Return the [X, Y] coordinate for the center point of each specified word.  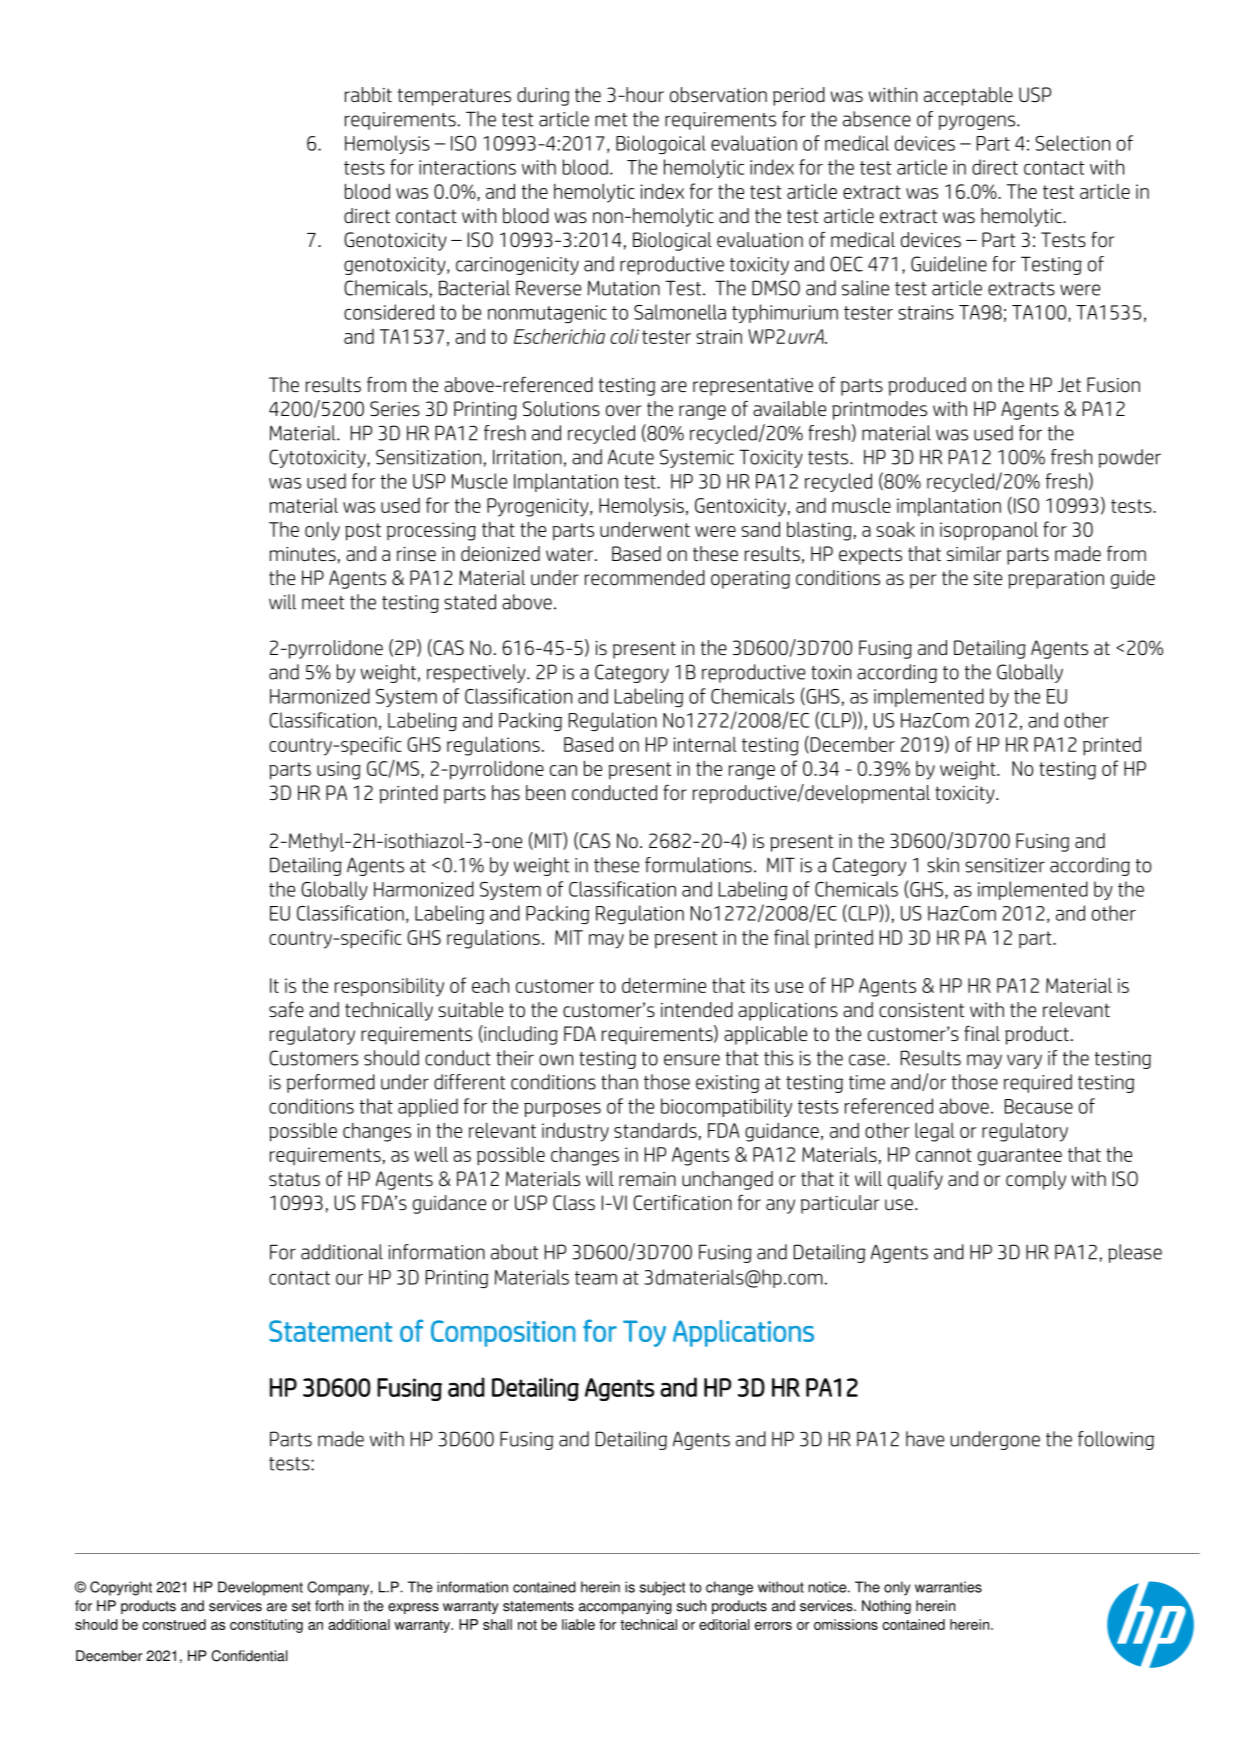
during [543, 96]
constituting [266, 1626]
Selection [1072, 143]
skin [943, 865]
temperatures [454, 97]
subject [662, 1588]
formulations [698, 865]
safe [286, 1009]
